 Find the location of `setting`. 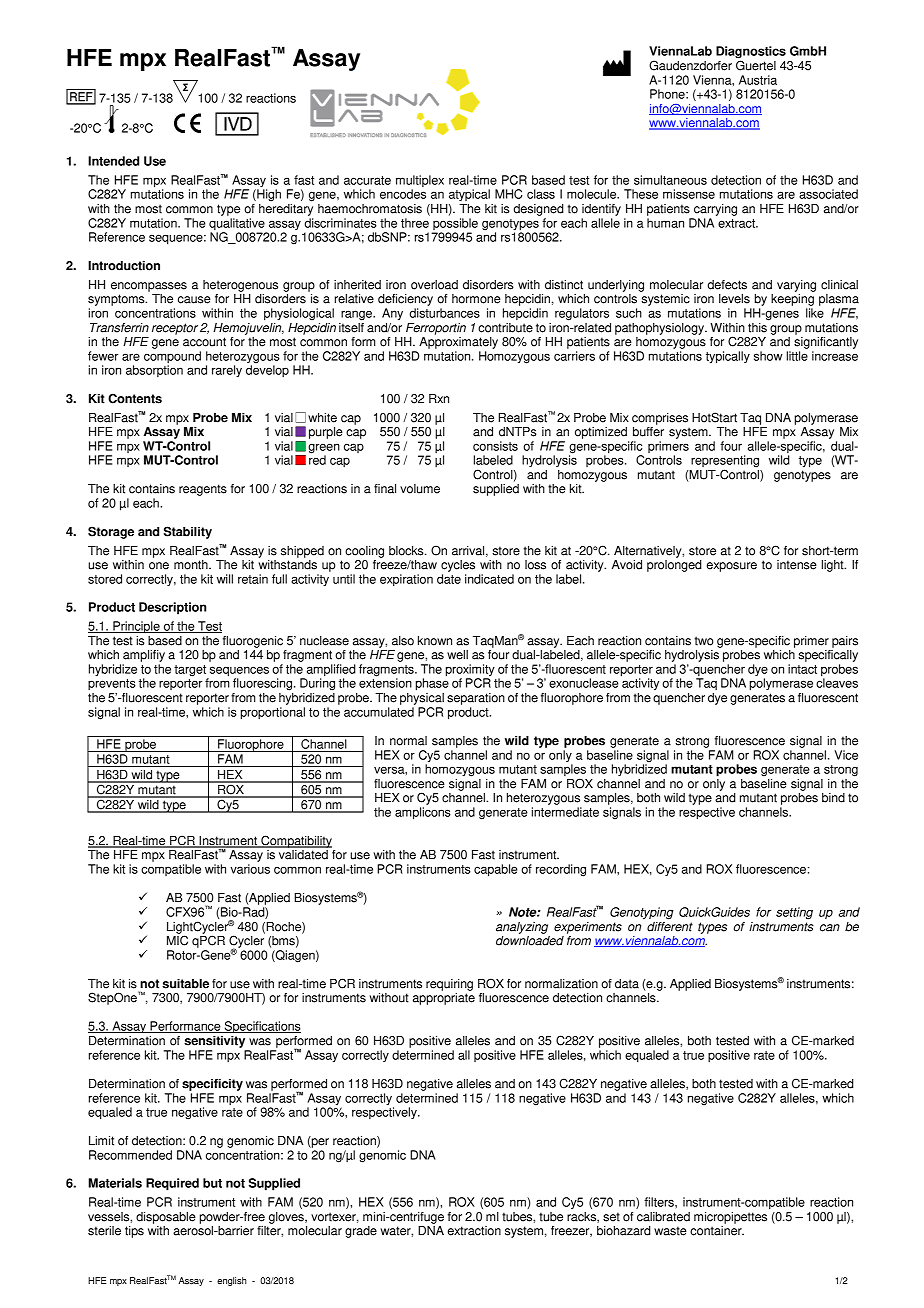

setting is located at coordinates (794, 913).
